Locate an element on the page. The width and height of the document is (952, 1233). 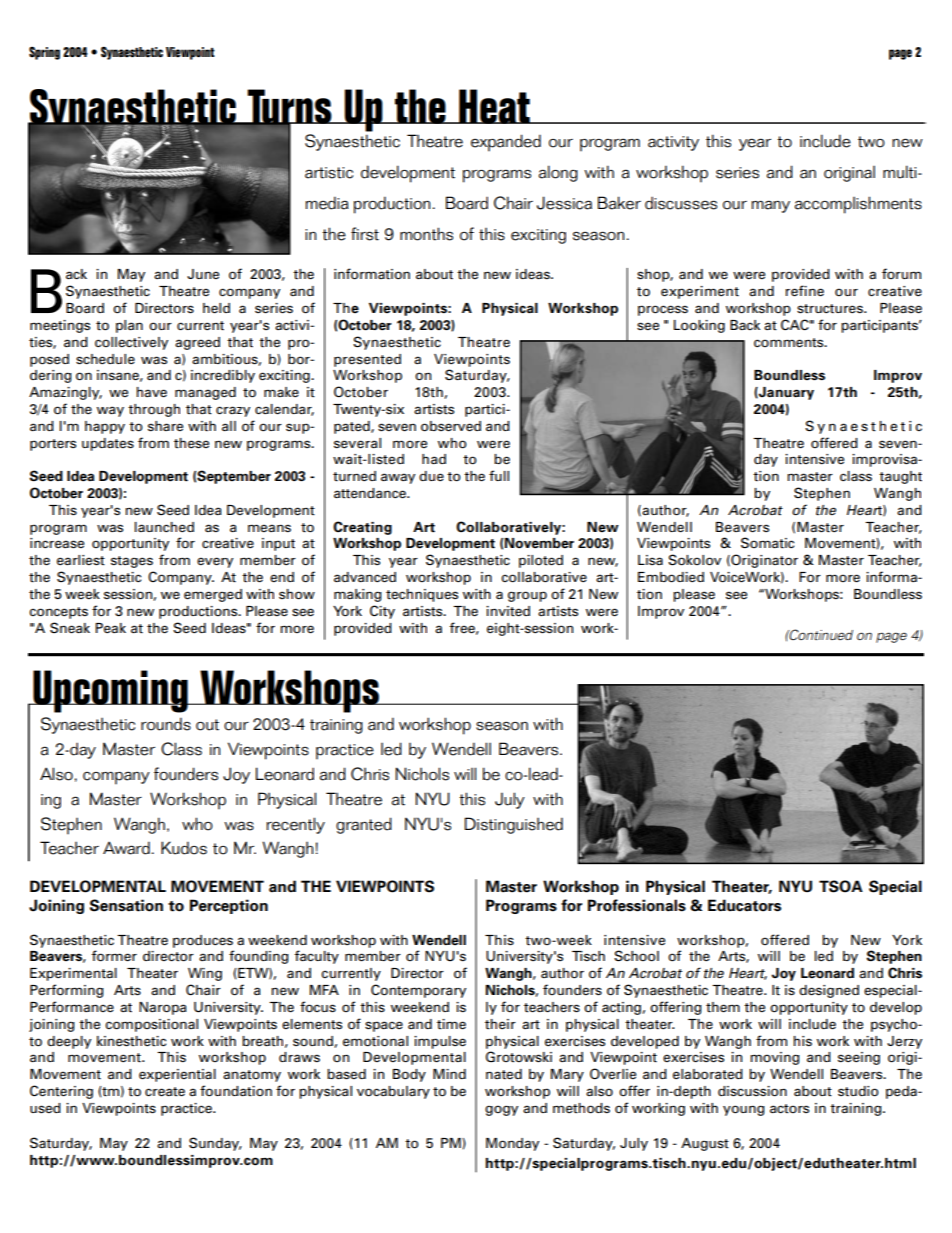
expanded is located at coordinates (506, 143).
